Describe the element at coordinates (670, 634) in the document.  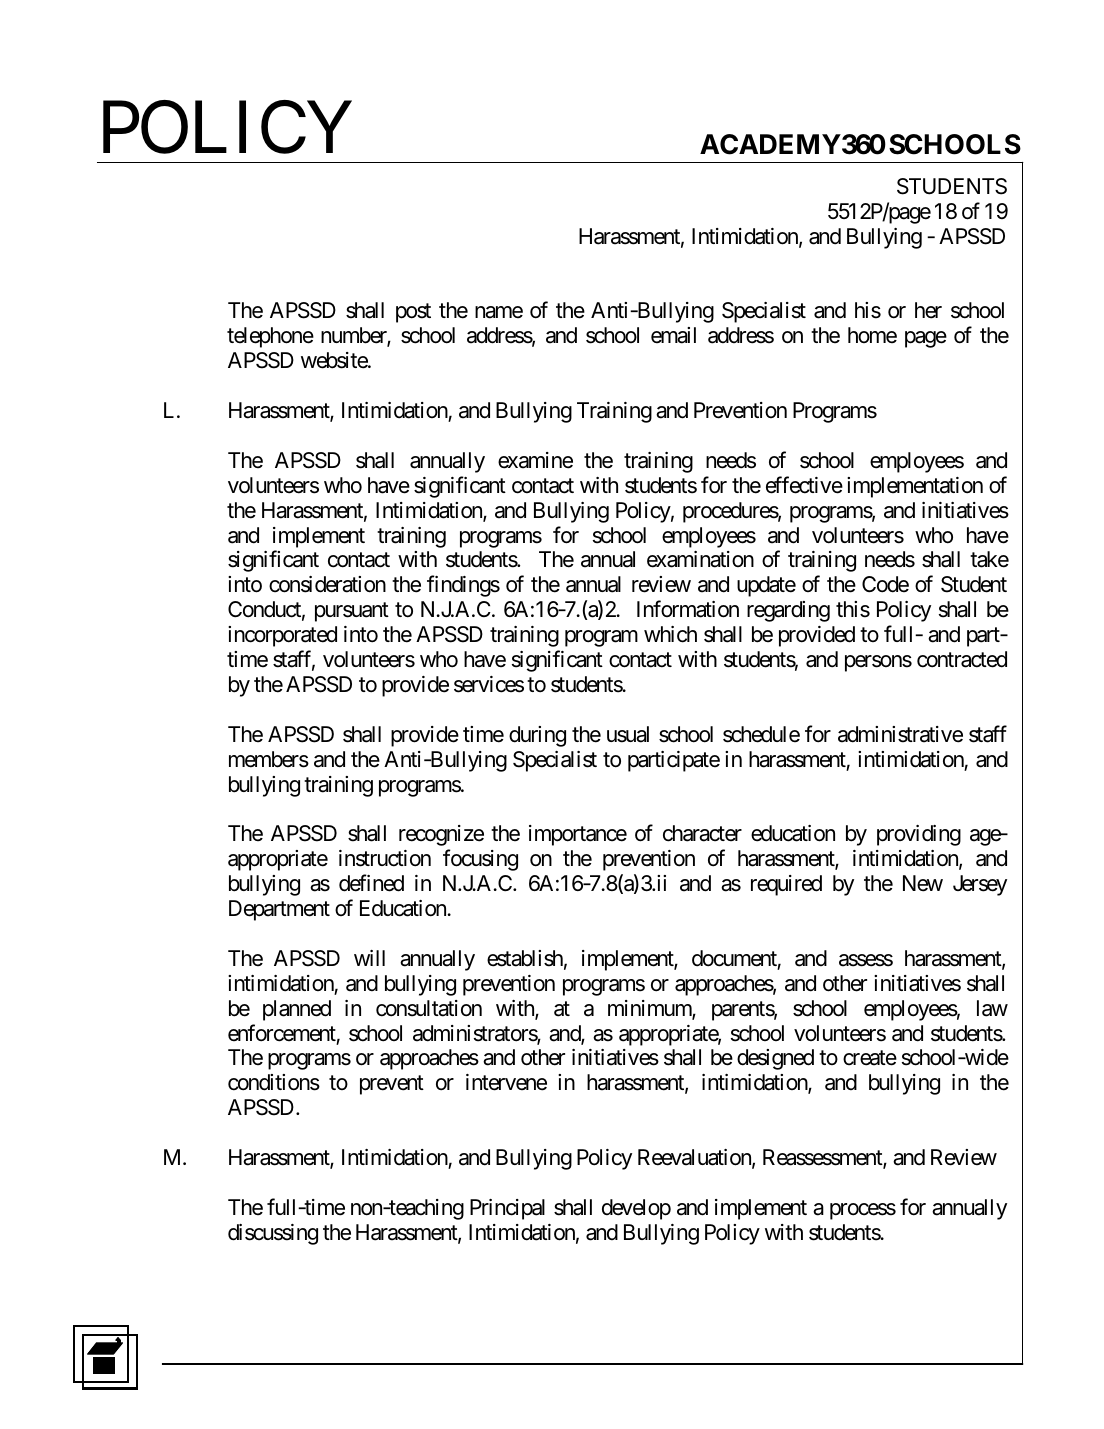
I see `which` at that location.
